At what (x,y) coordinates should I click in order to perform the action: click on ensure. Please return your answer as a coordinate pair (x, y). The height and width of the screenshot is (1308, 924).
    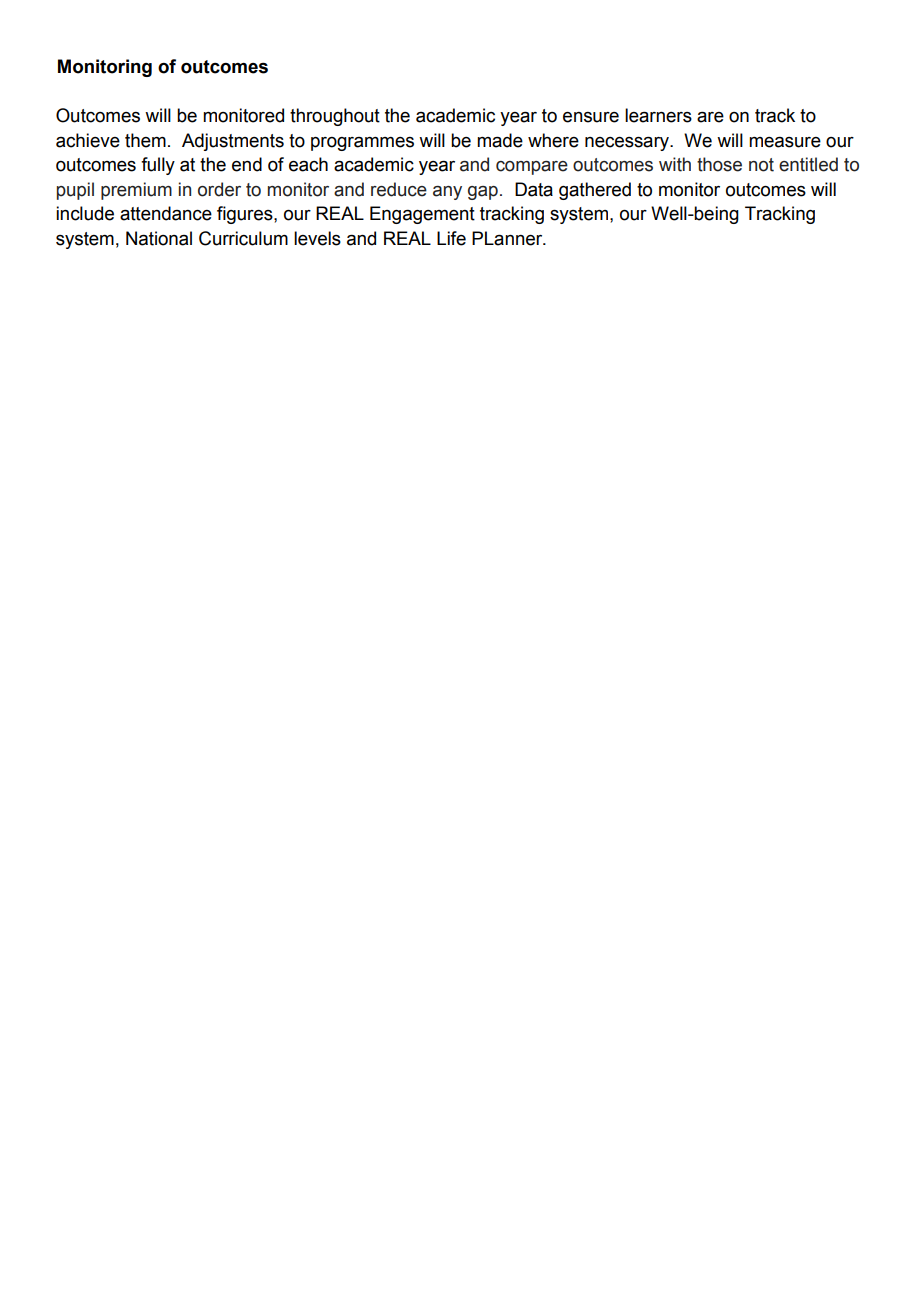
    Looking at the image, I should click on (591, 117).
